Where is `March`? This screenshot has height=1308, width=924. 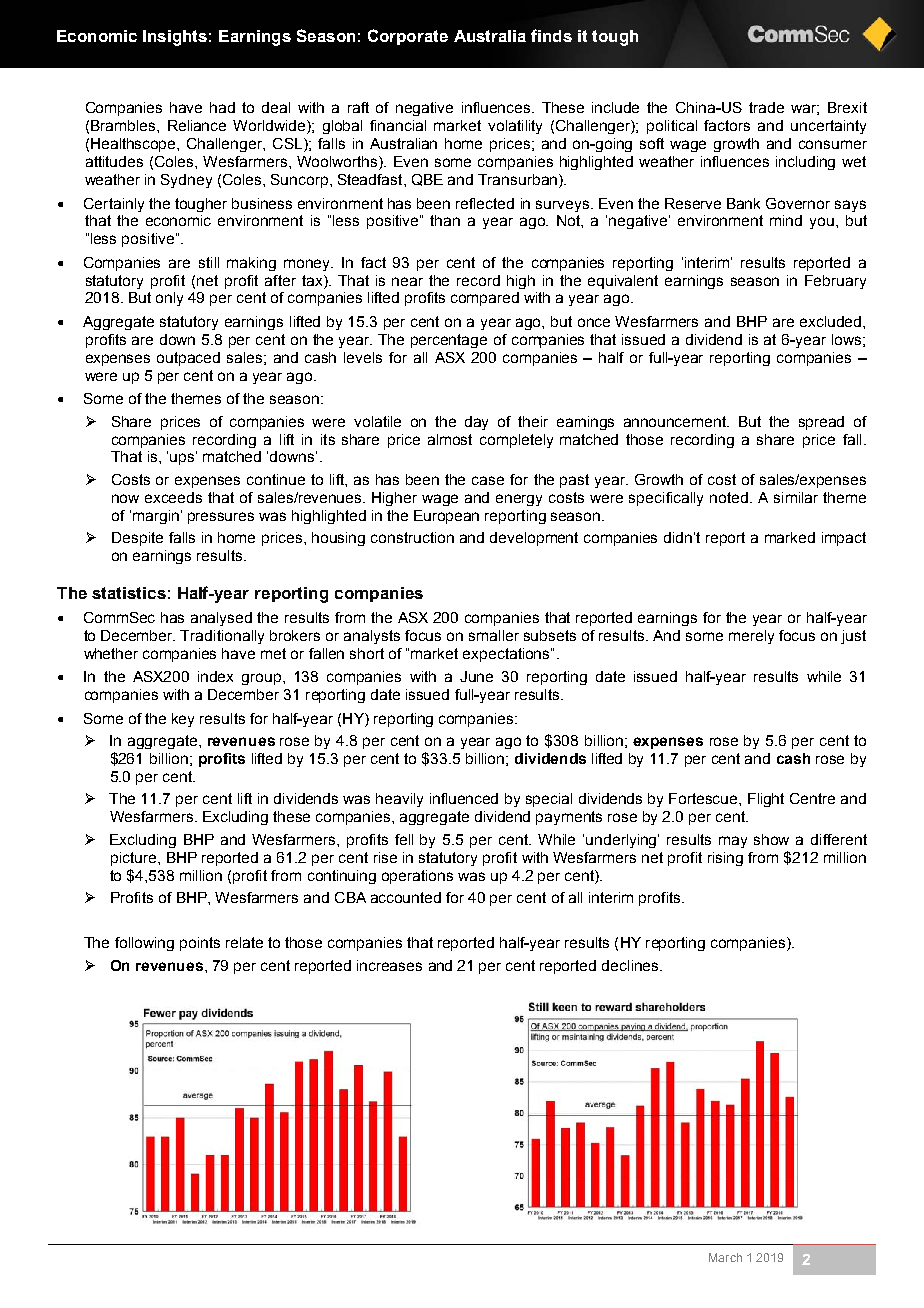 March is located at coordinates (725, 1257).
